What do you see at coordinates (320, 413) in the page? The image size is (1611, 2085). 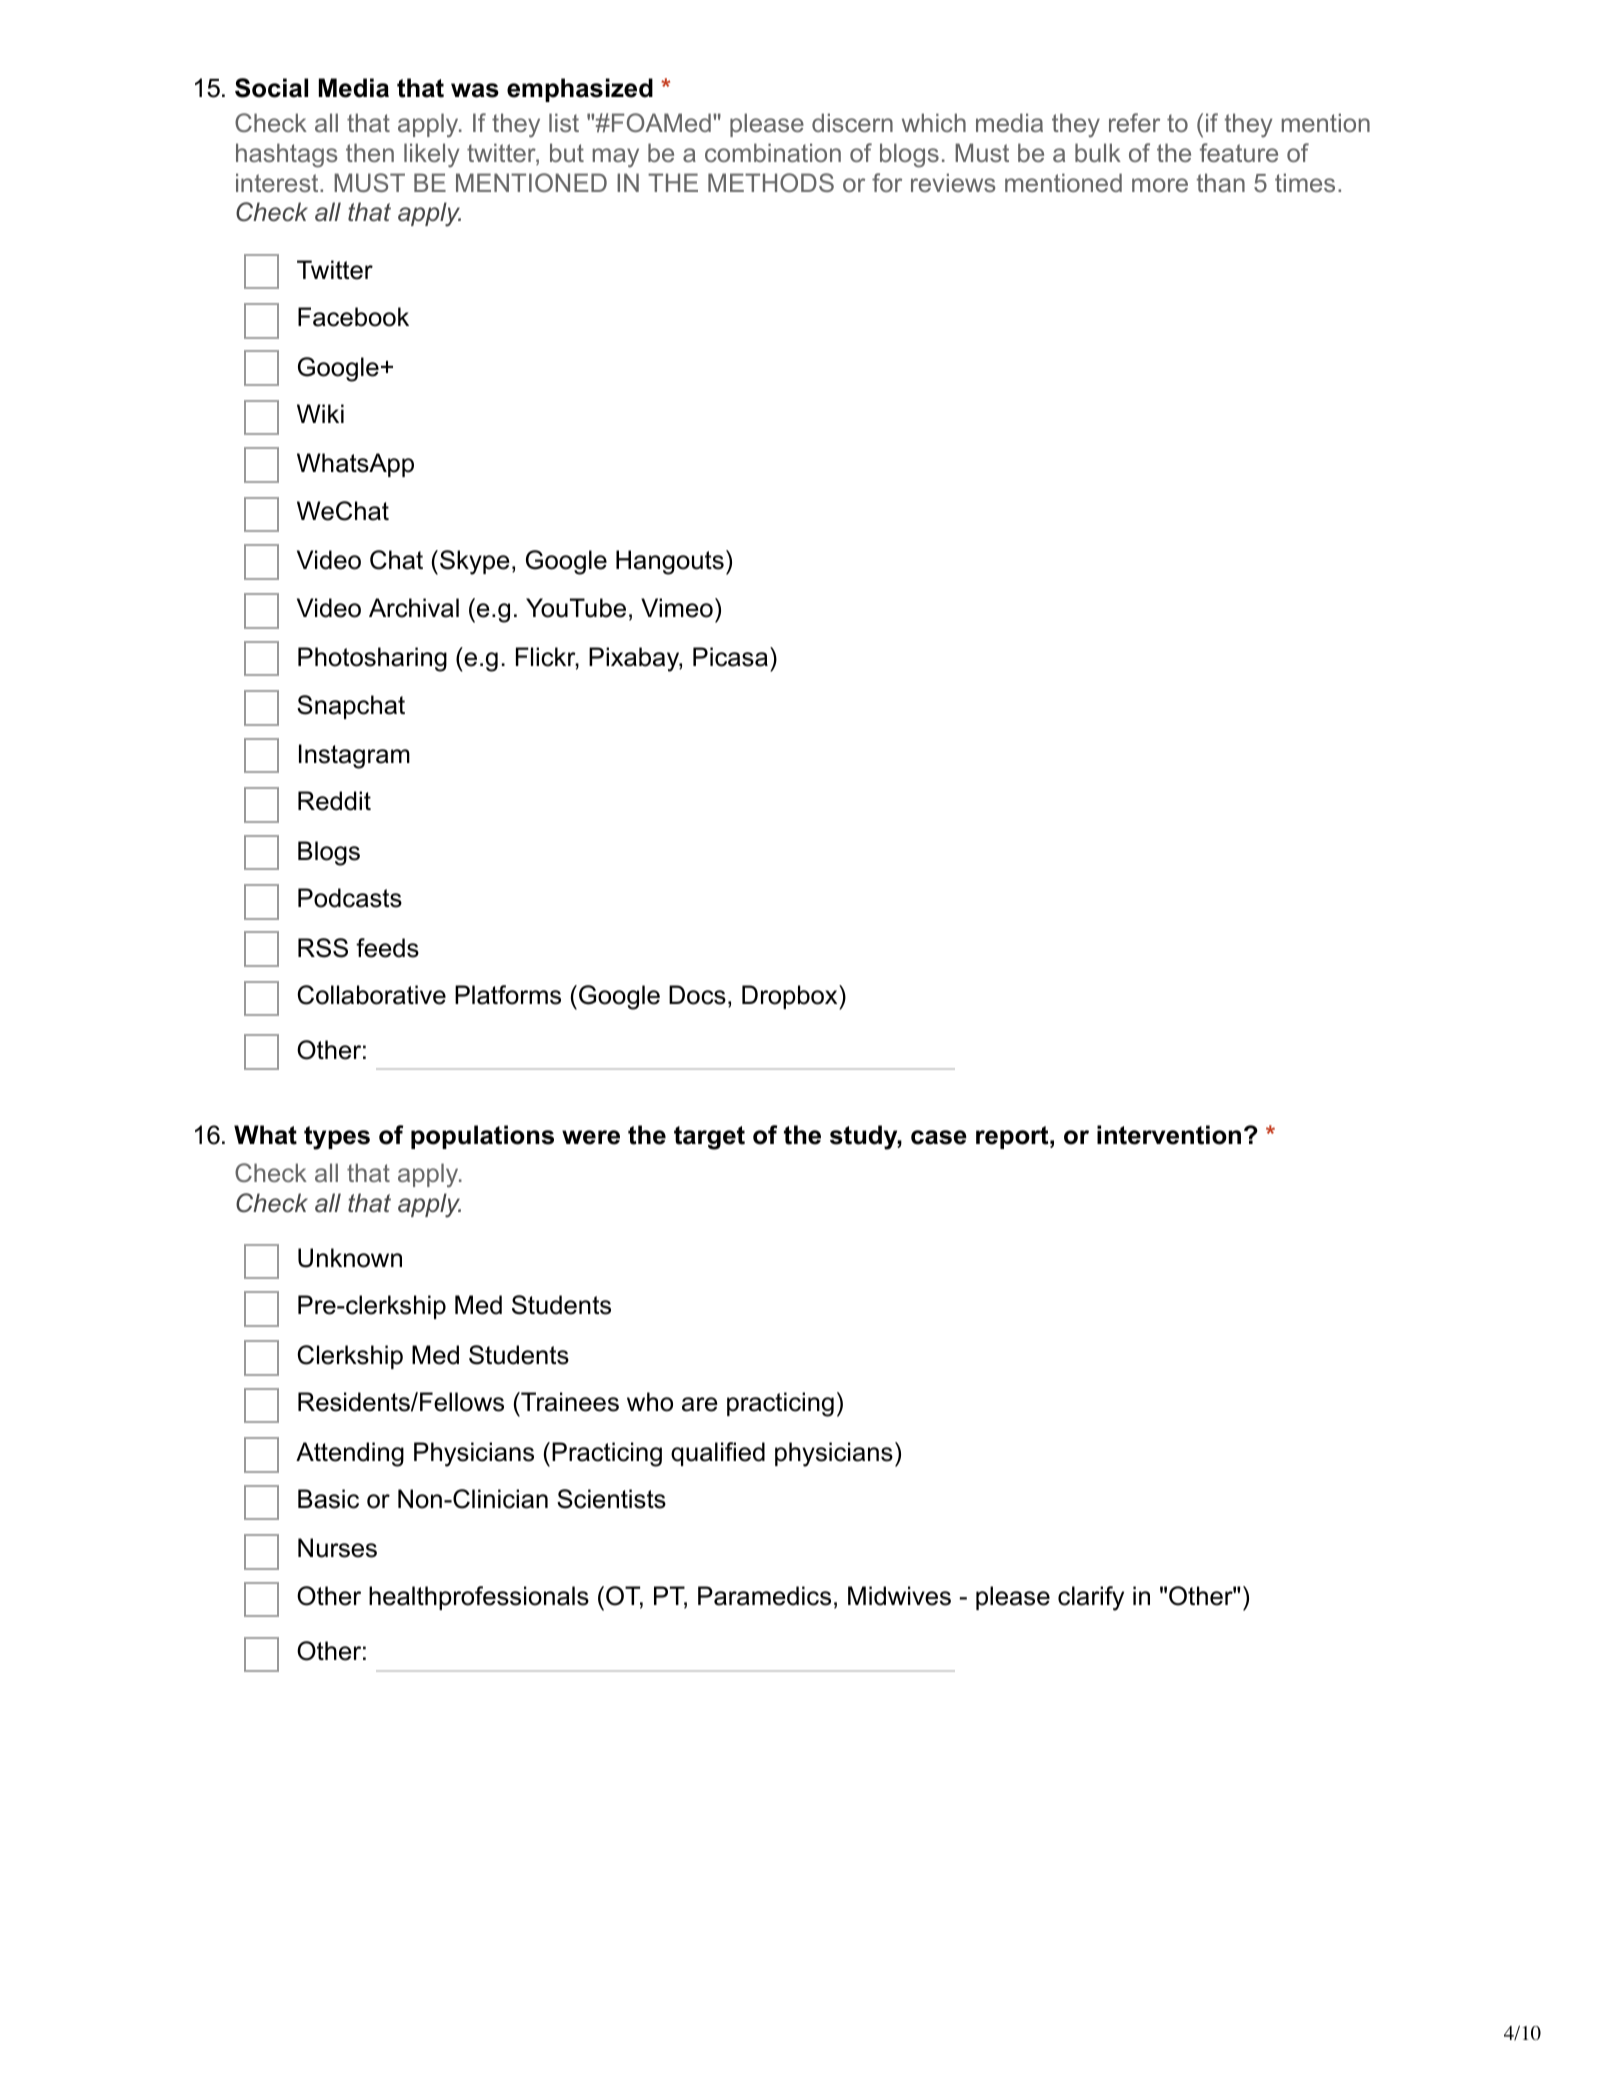 I see `Wiki` at bounding box center [320, 413].
